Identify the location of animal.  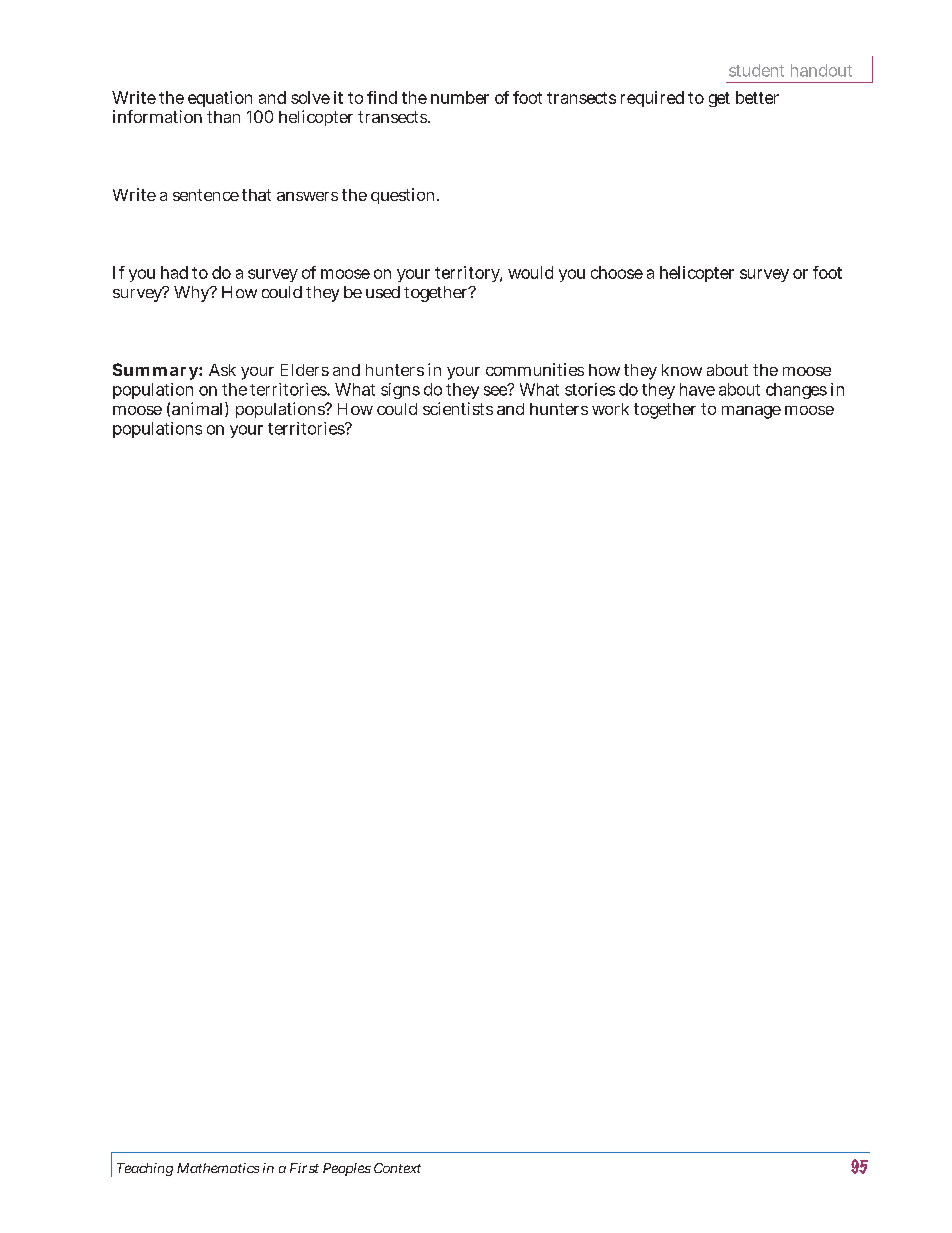
(197, 408).
